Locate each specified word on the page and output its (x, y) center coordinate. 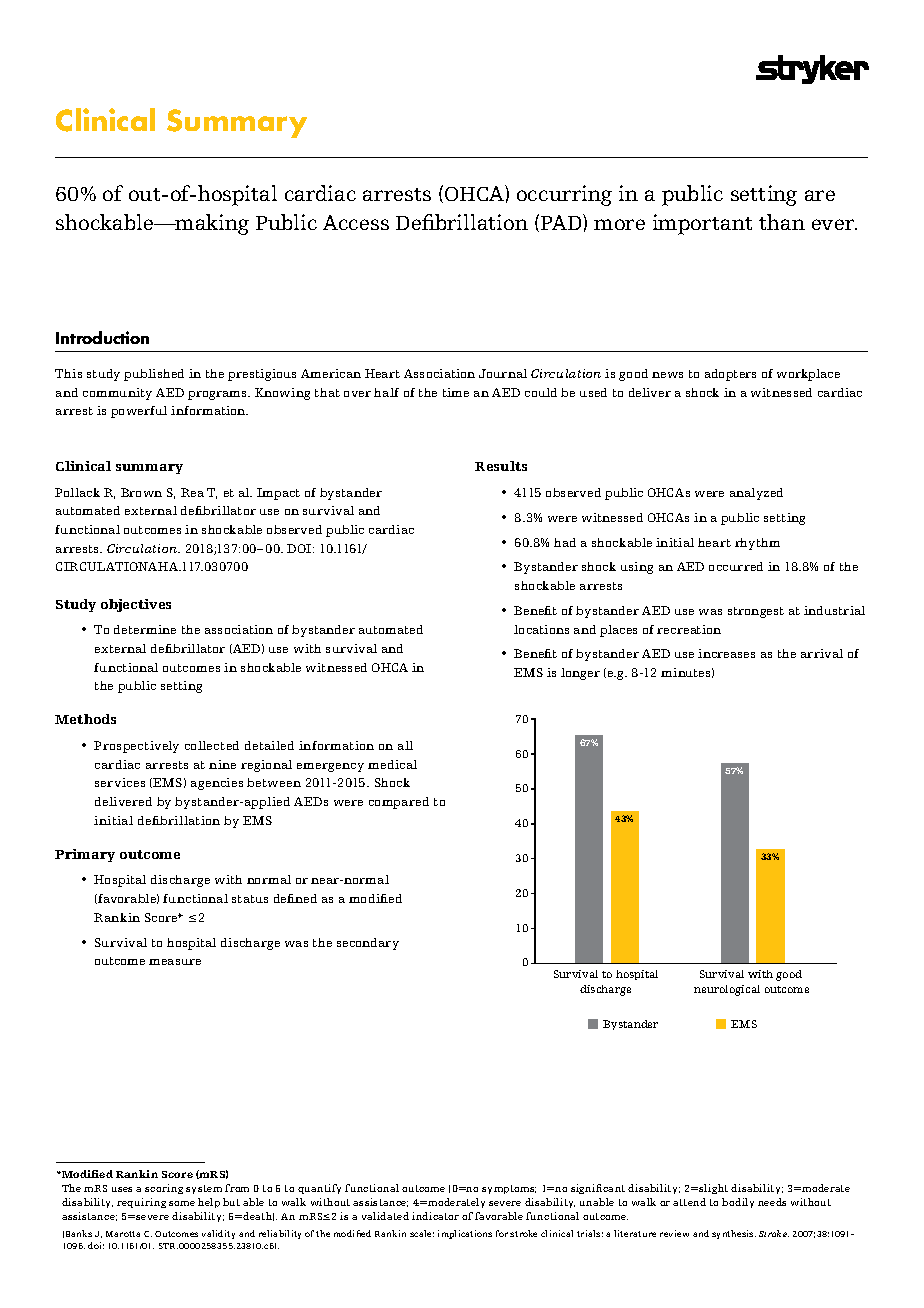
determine (145, 629)
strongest (756, 612)
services (120, 782)
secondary (368, 944)
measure (175, 962)
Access (356, 222)
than (782, 222)
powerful (139, 412)
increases (726, 653)
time (456, 392)
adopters (730, 375)
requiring (141, 1203)
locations (541, 629)
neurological (727, 990)
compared (399, 803)
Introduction (102, 337)
